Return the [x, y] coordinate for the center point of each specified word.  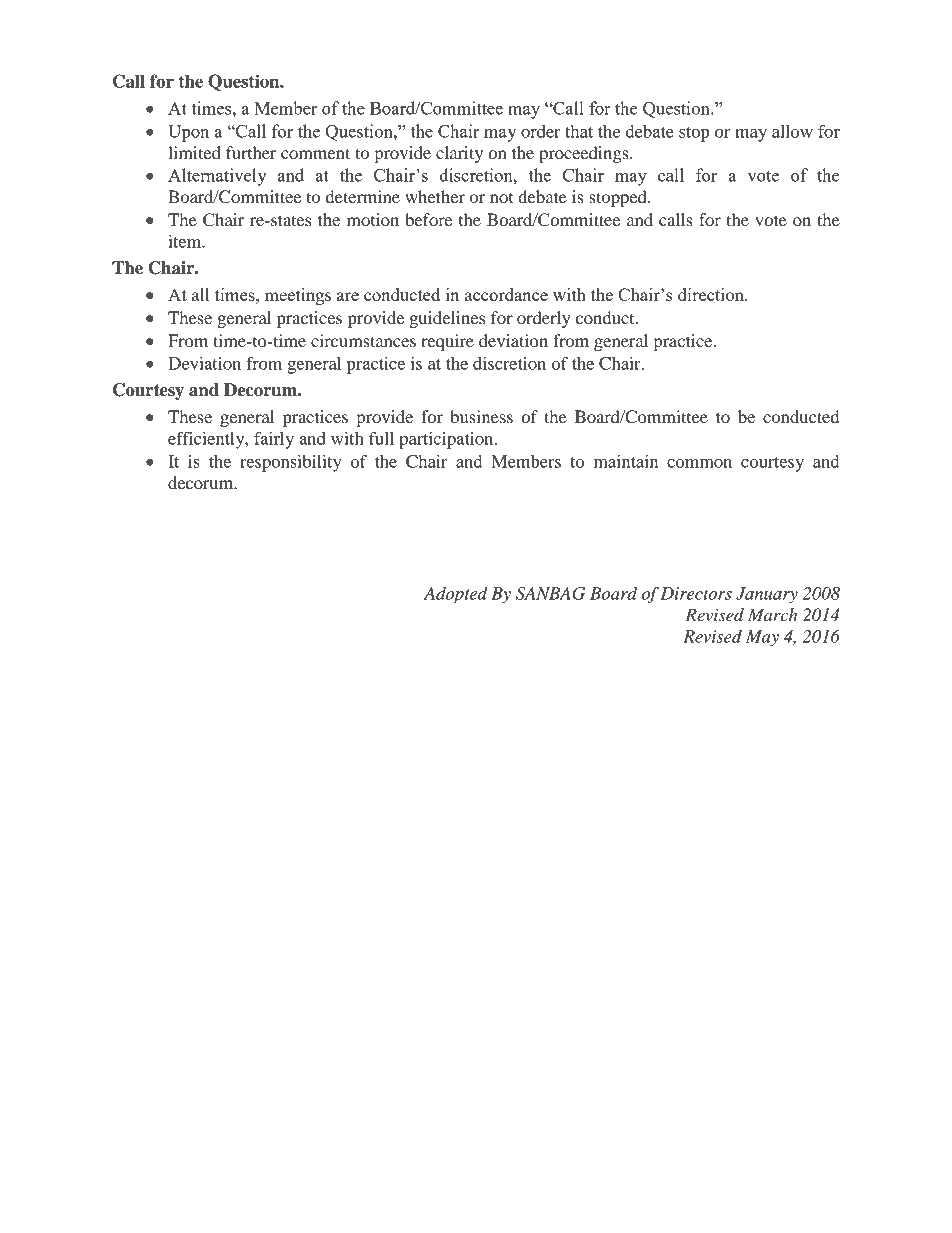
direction [712, 294]
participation [447, 440]
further [251, 152]
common [699, 463]
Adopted [456, 595]
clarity [459, 154]
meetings [298, 296]
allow [792, 131]
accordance [506, 294]
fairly [274, 440]
